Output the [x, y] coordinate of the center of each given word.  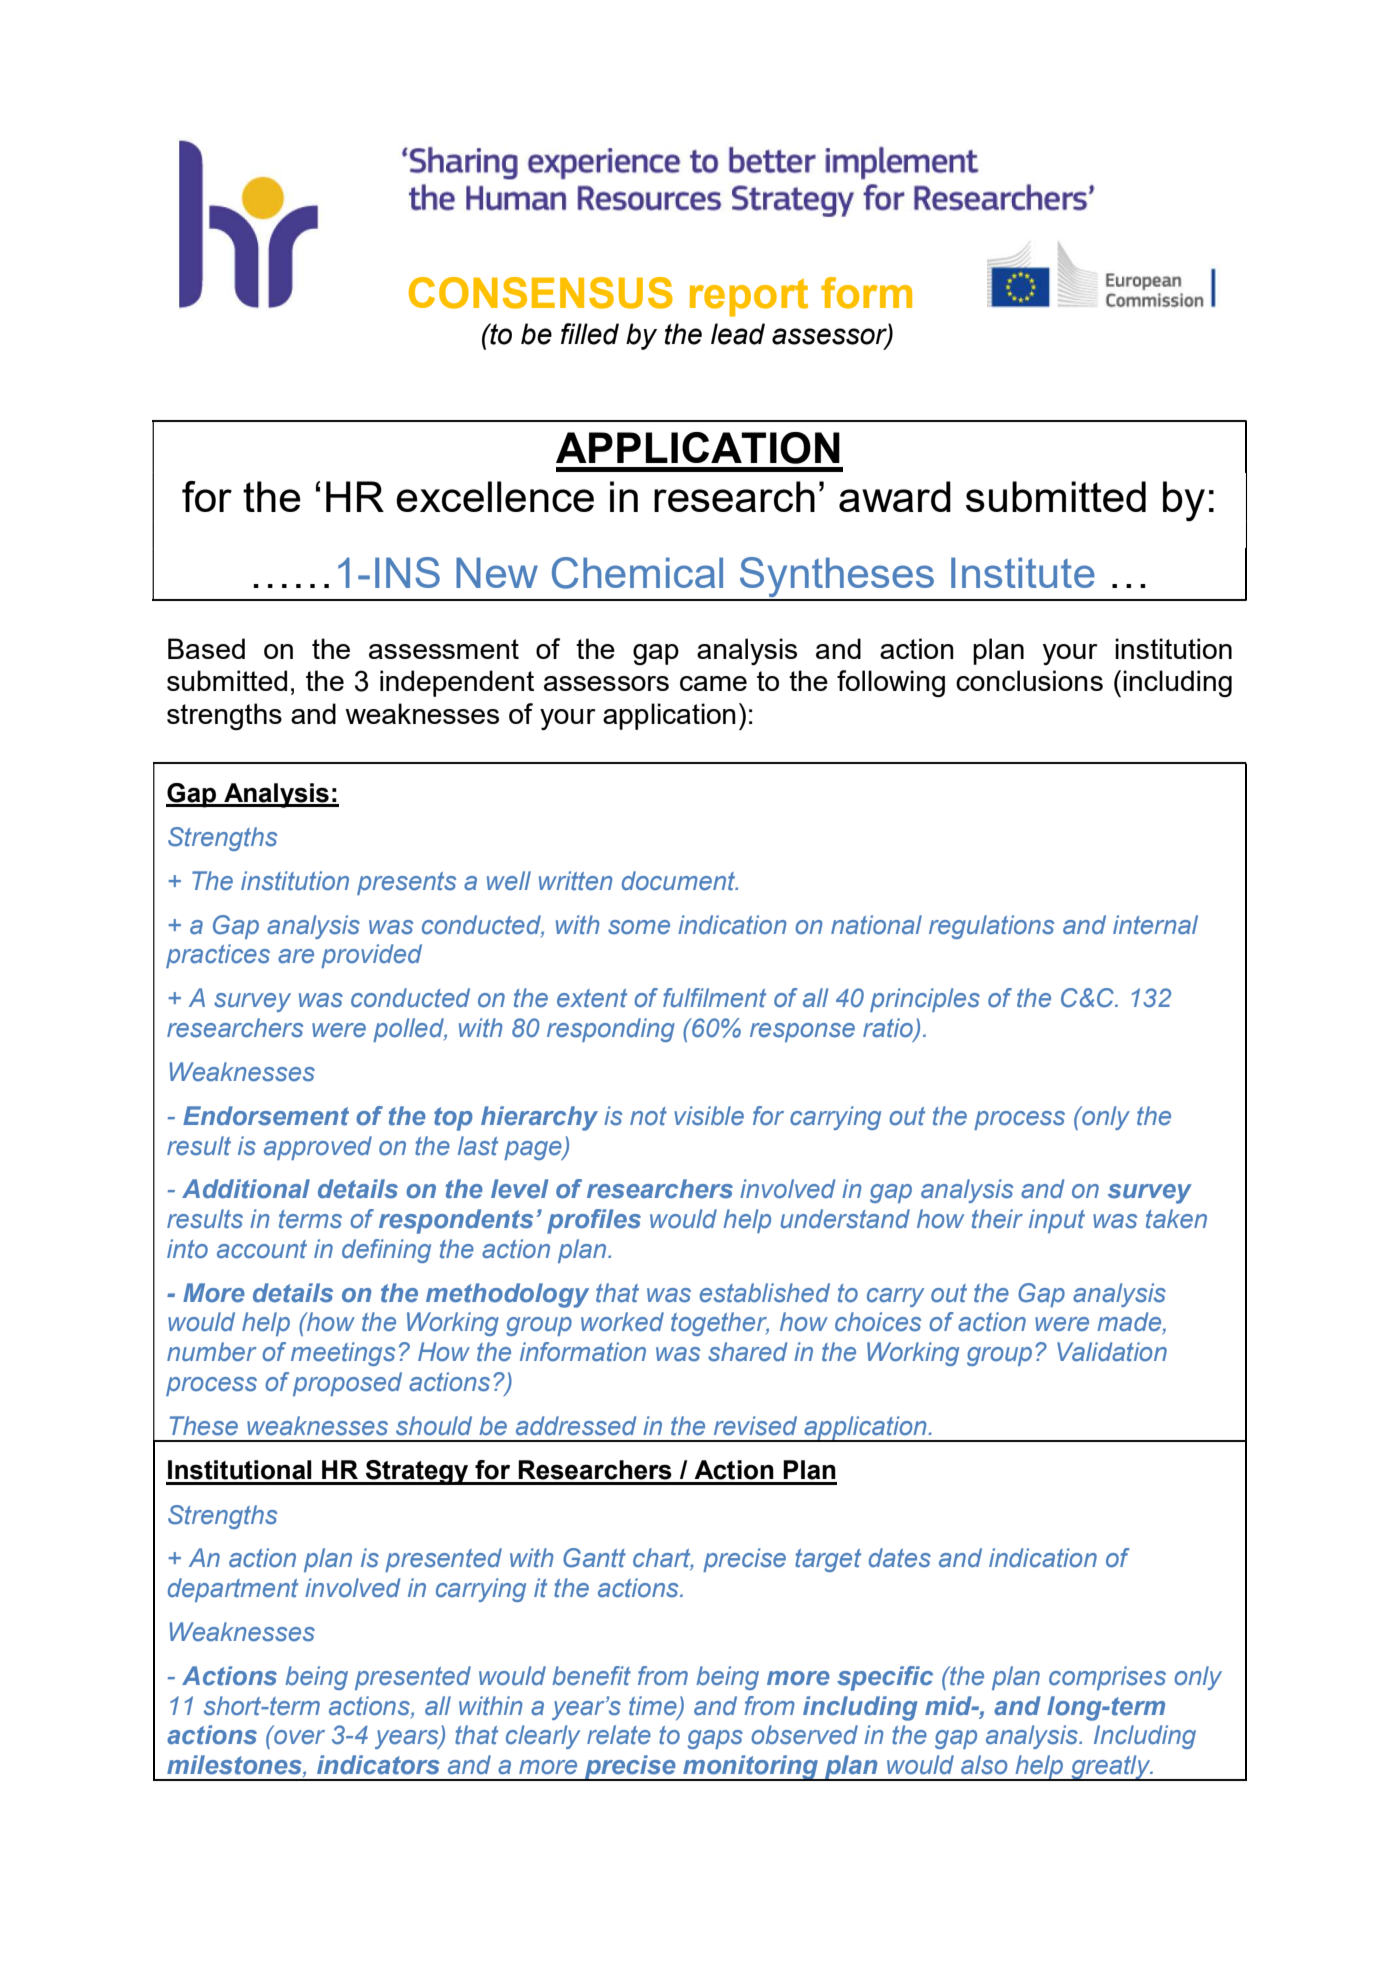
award [895, 496]
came [713, 683]
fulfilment [714, 998]
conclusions [1029, 680]
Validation [1112, 1352]
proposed [347, 1384]
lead [738, 334]
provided [371, 956]
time [654, 1706]
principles [925, 1000]
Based [206, 648]
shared [747, 1352]
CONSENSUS [541, 293]
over [298, 1736]
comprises [1107, 1678]
